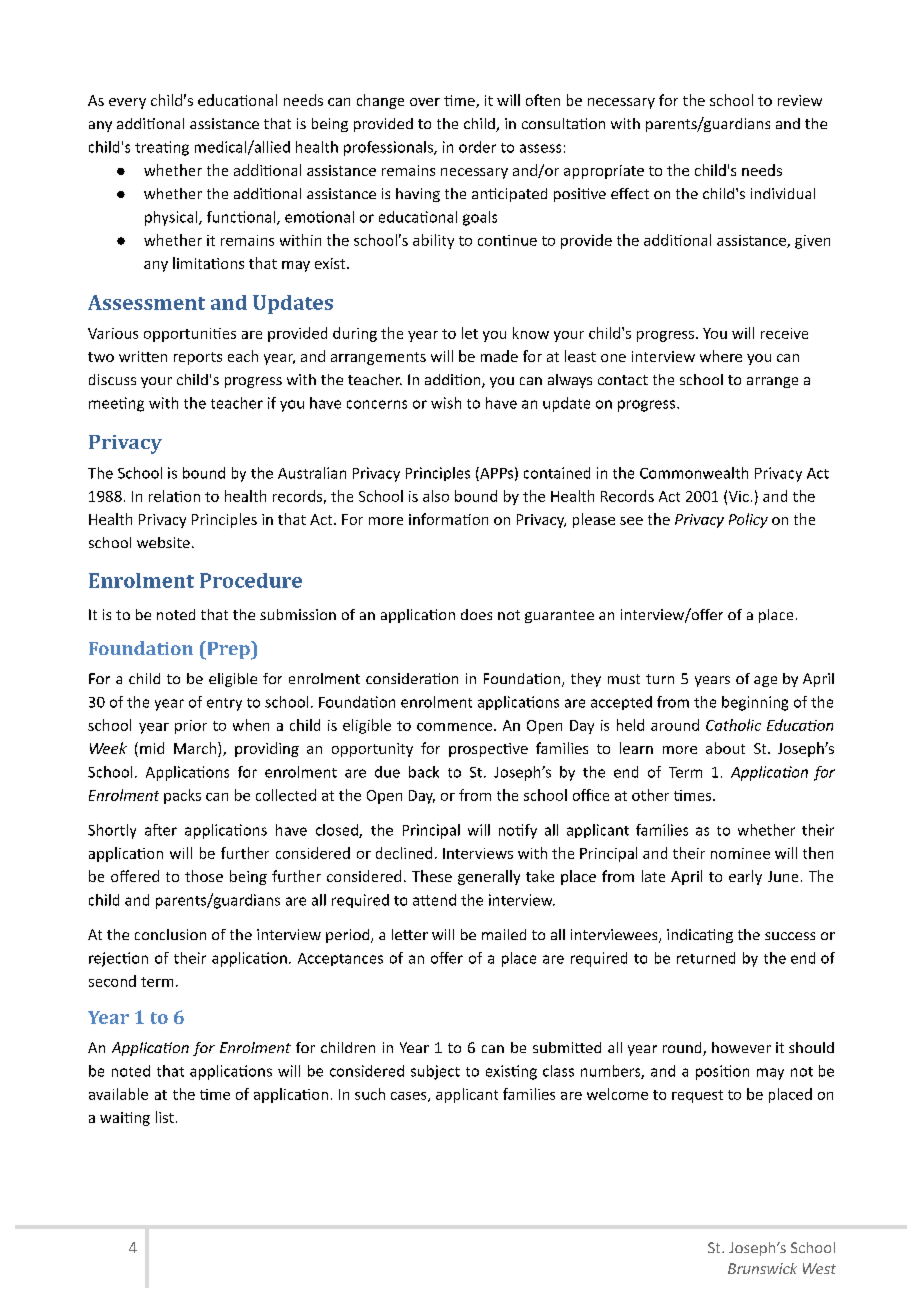 This document has width=924, height=1308. Describe the element at coordinates (163, 542) in the document. I see `website` at that location.
